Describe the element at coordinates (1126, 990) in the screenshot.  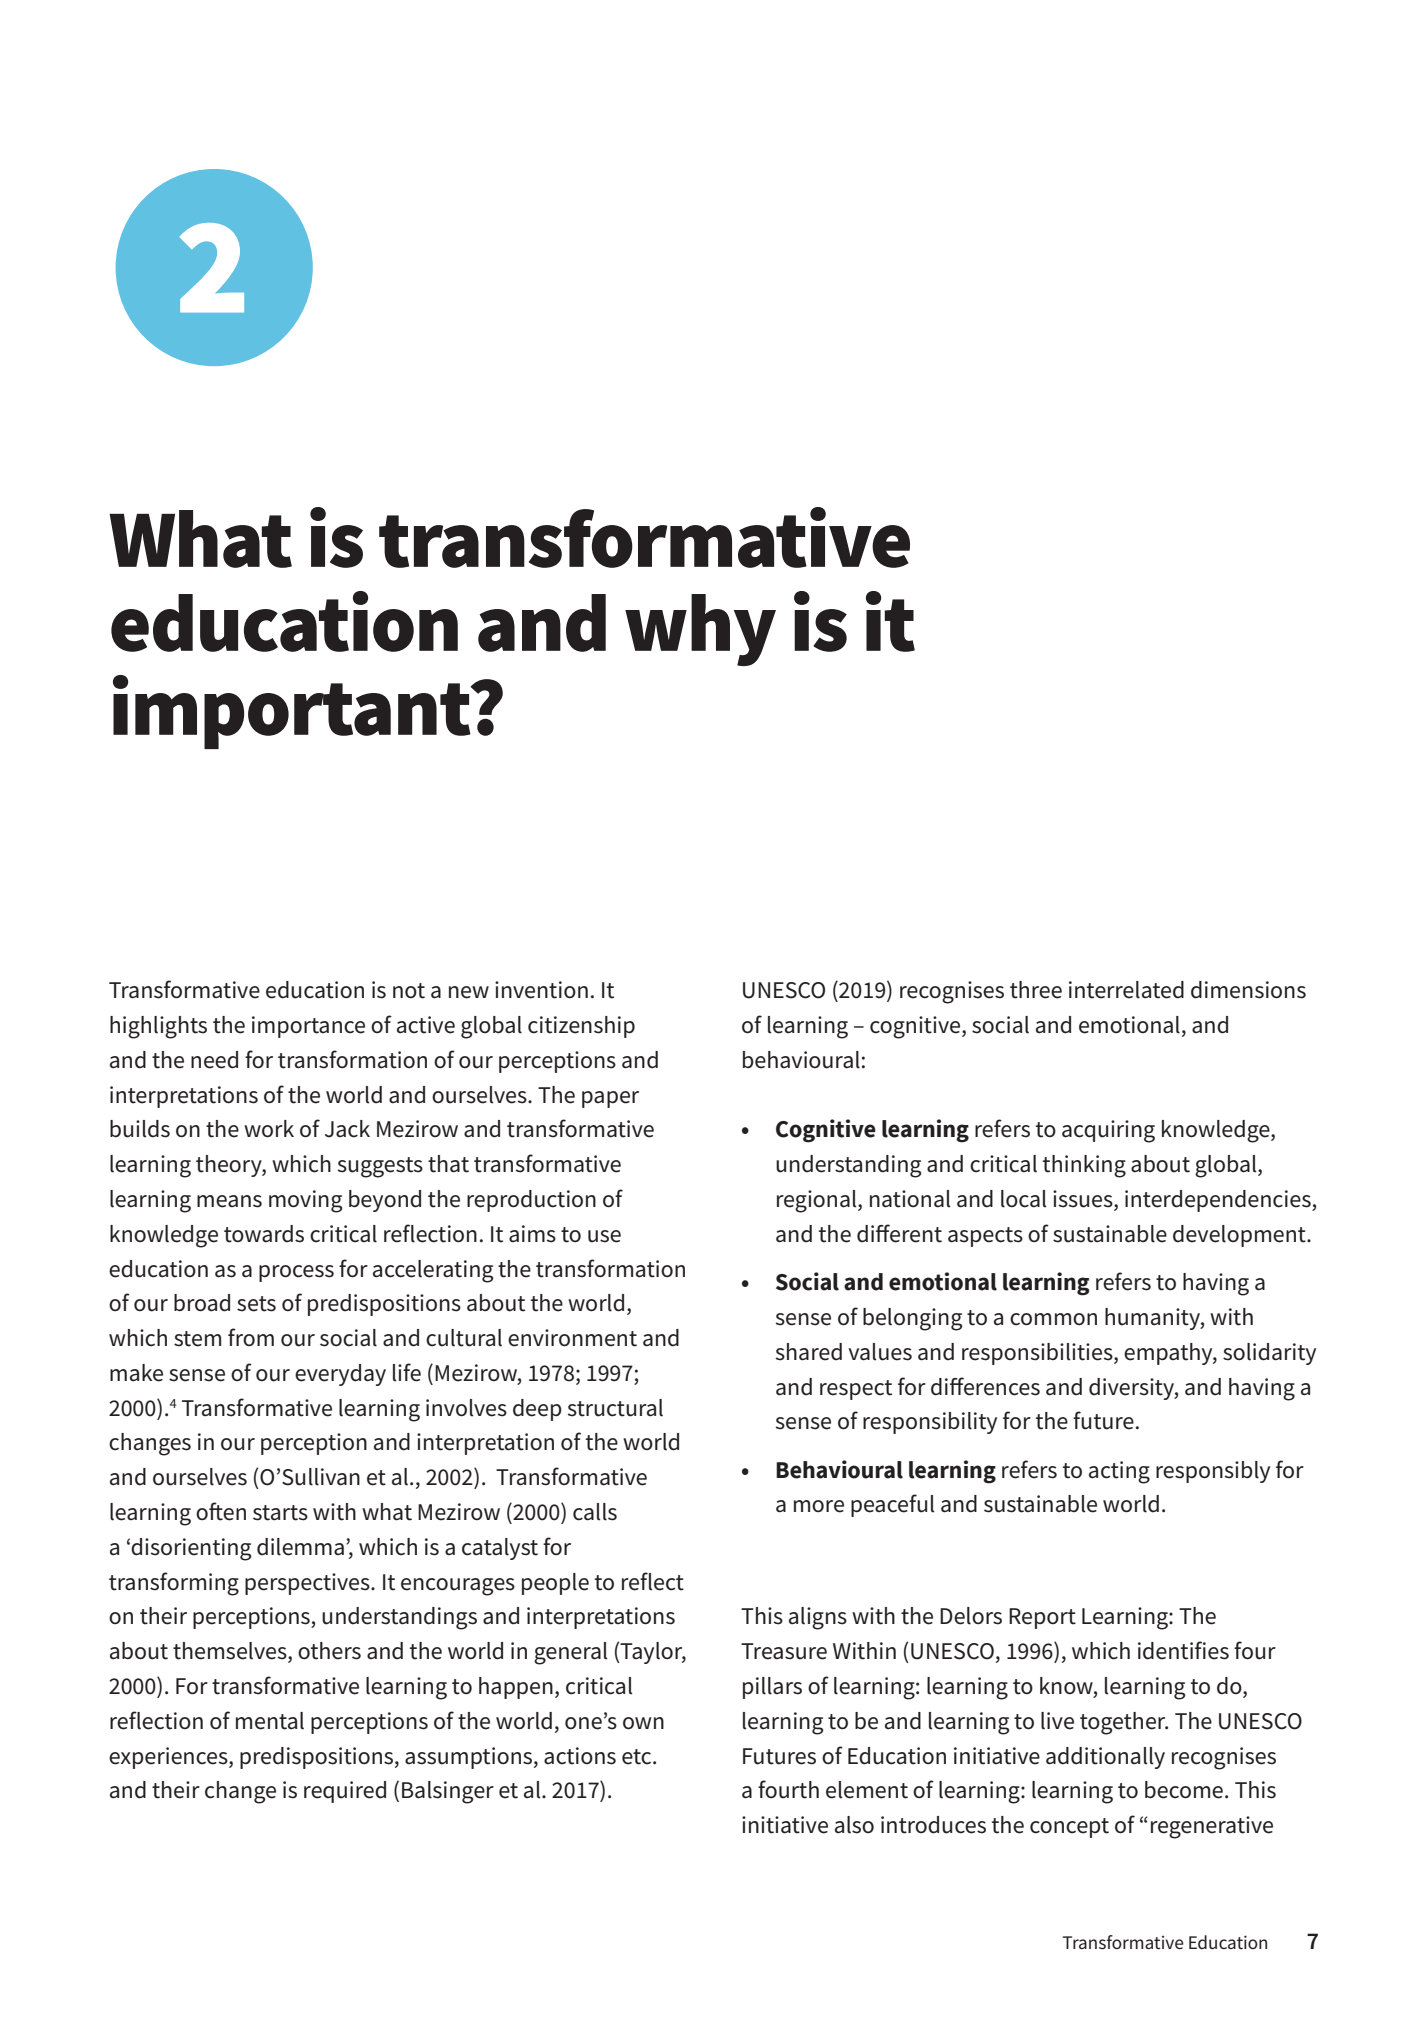
I see `interrelated` at that location.
